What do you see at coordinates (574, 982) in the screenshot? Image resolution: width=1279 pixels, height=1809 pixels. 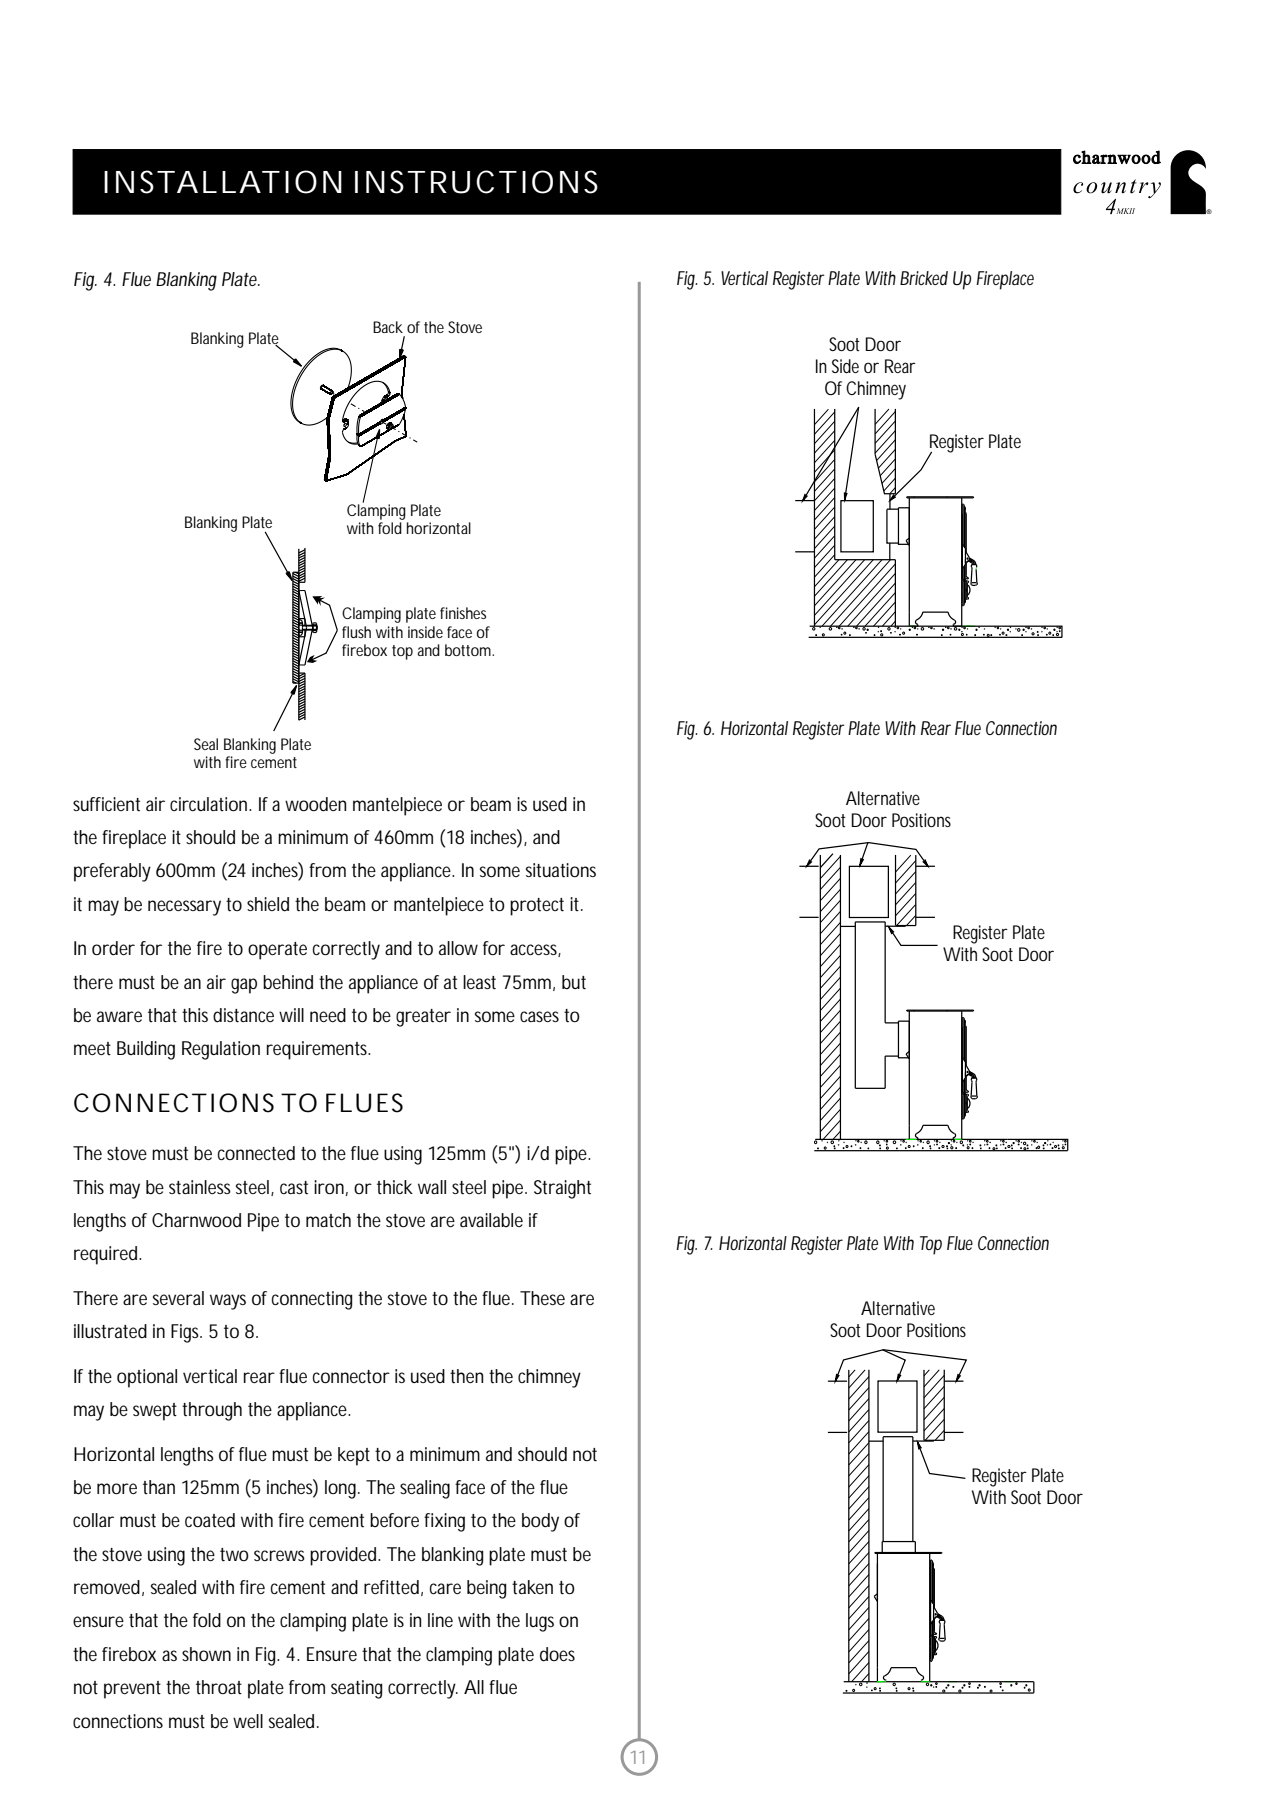 I see `but` at bounding box center [574, 982].
